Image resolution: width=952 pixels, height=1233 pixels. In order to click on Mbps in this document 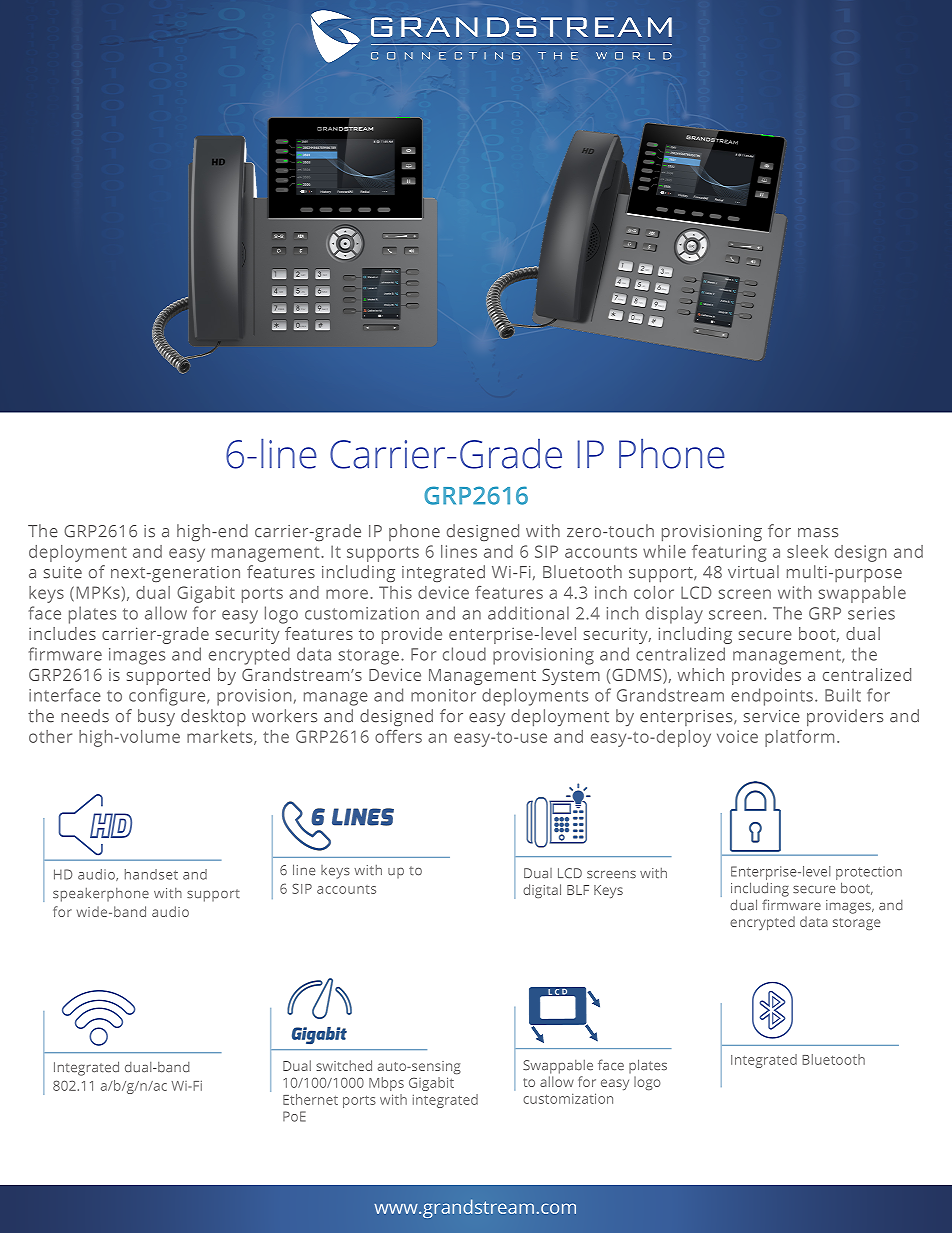, I will do `click(386, 1084)`.
